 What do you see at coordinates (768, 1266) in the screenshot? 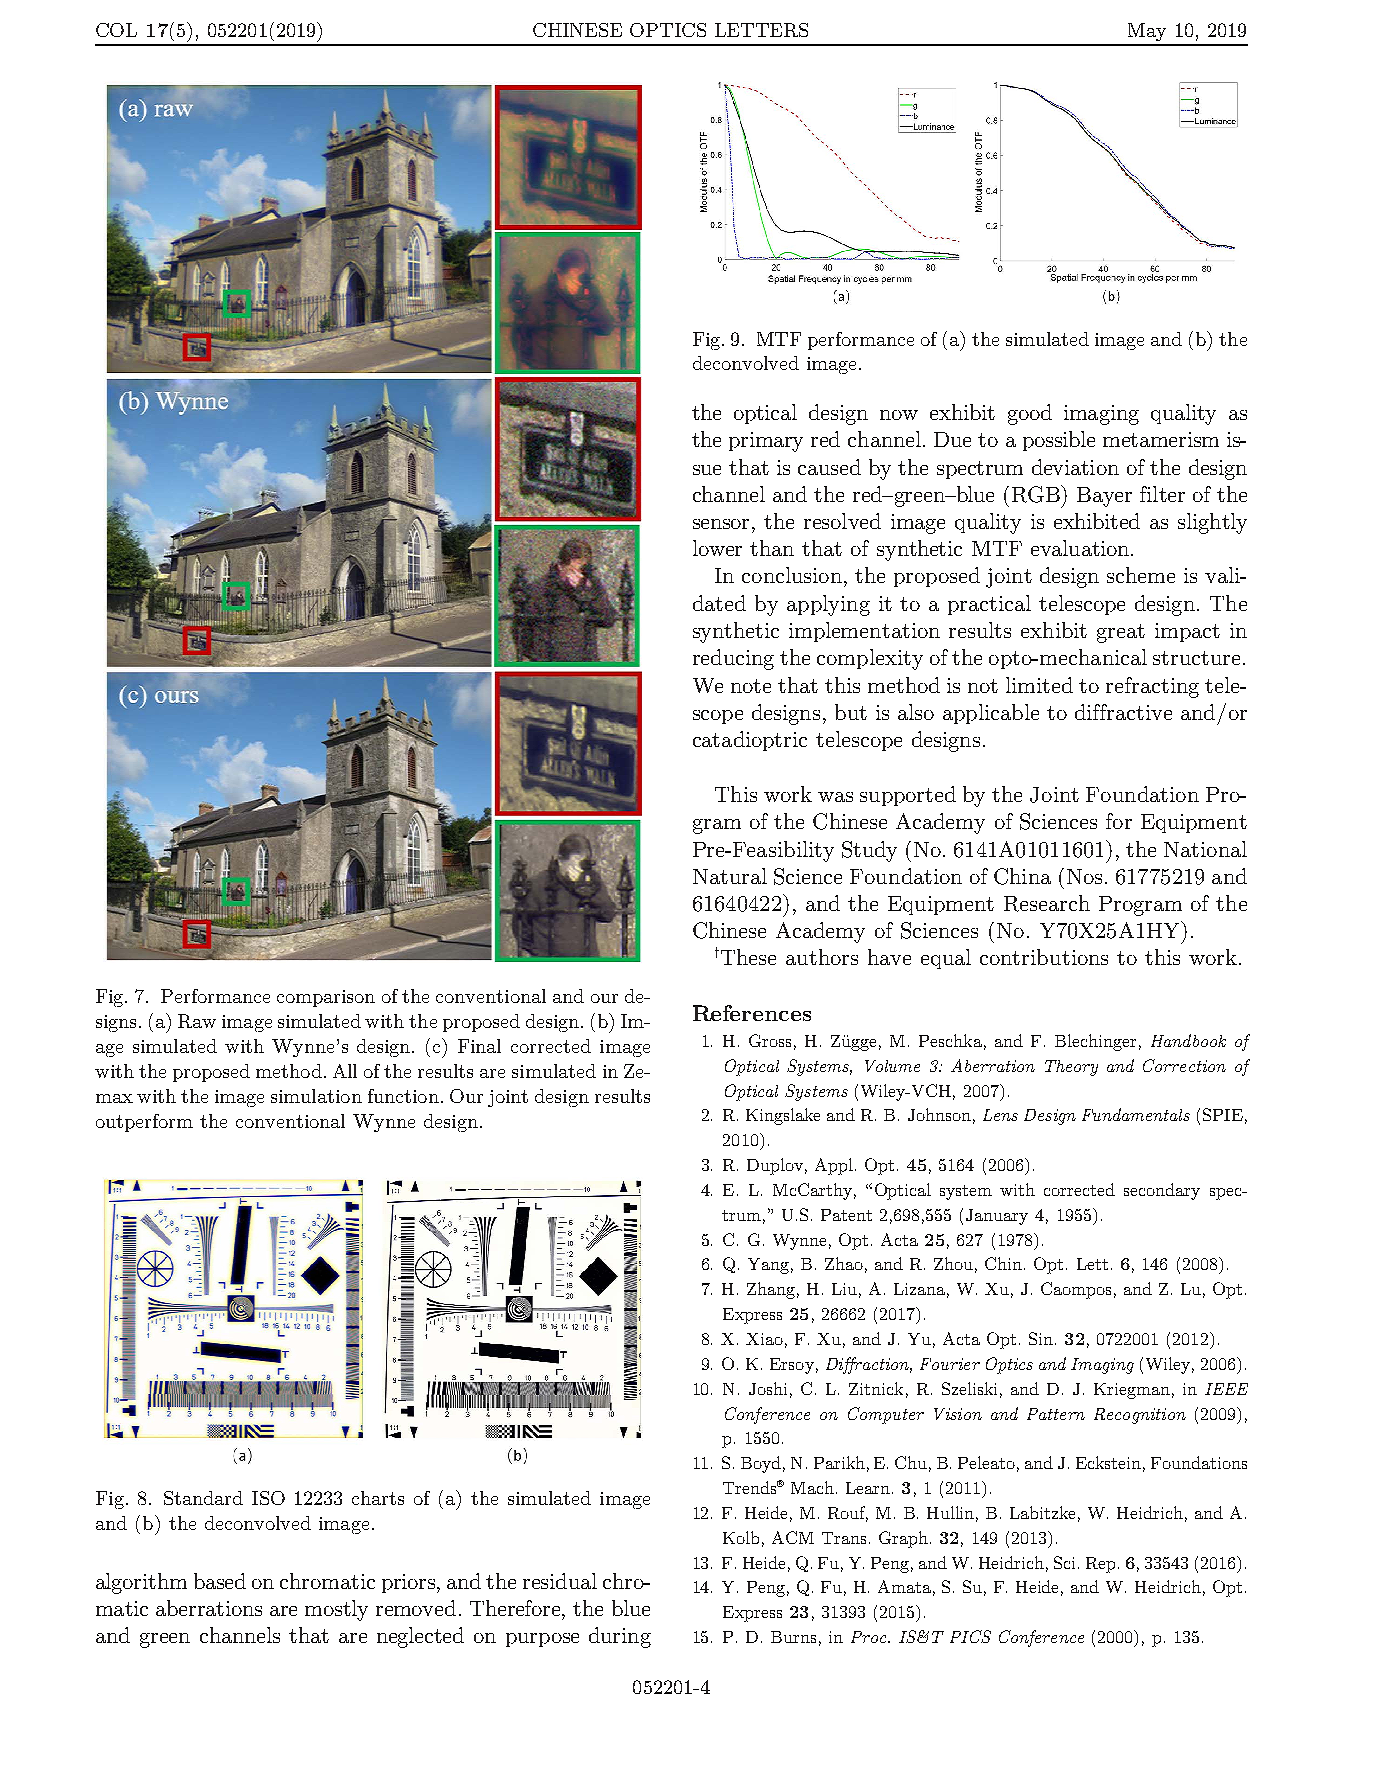
I see `Yang` at bounding box center [768, 1266].
